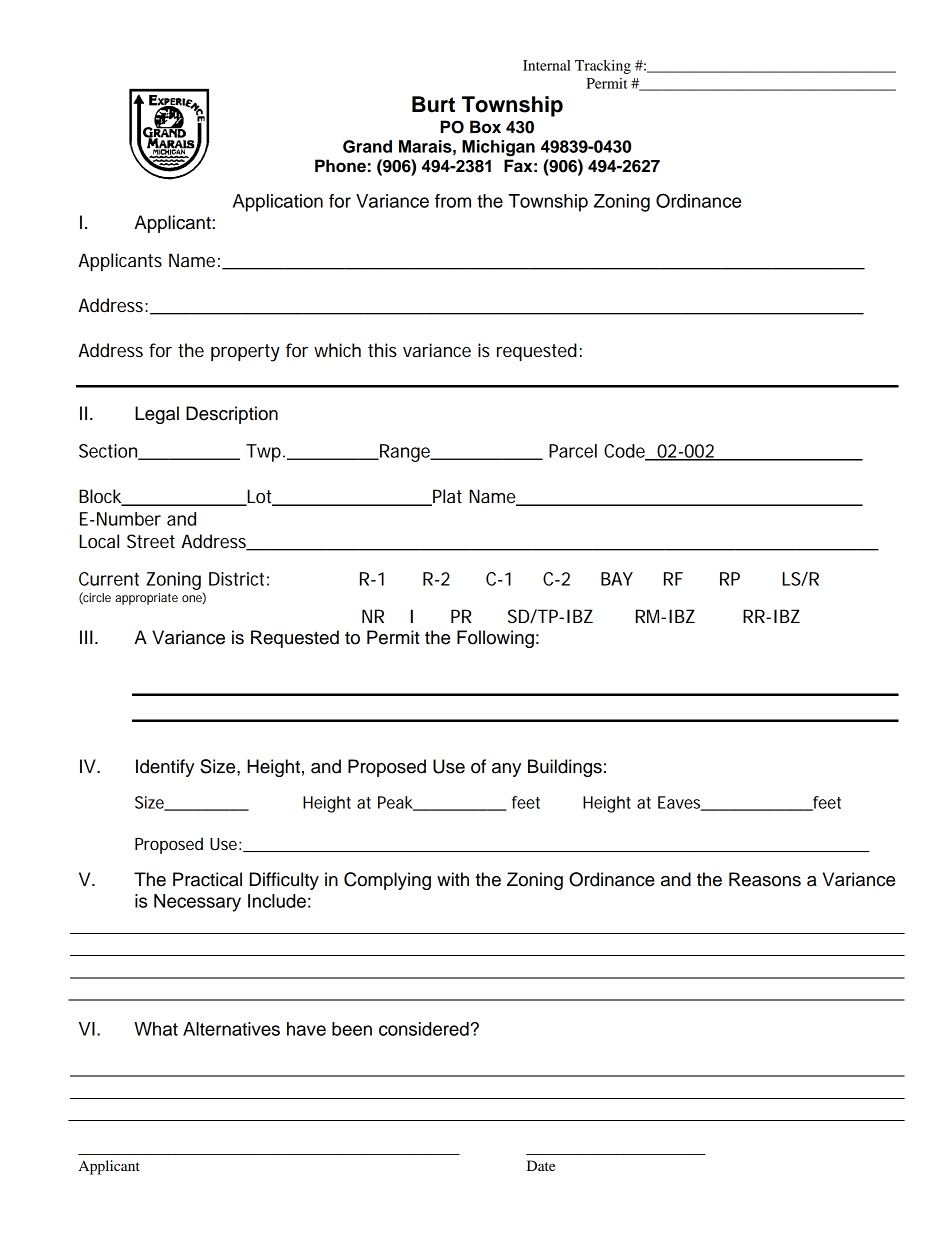  Describe the element at coordinates (165, 768) in the document. I see `Identify` at that location.
